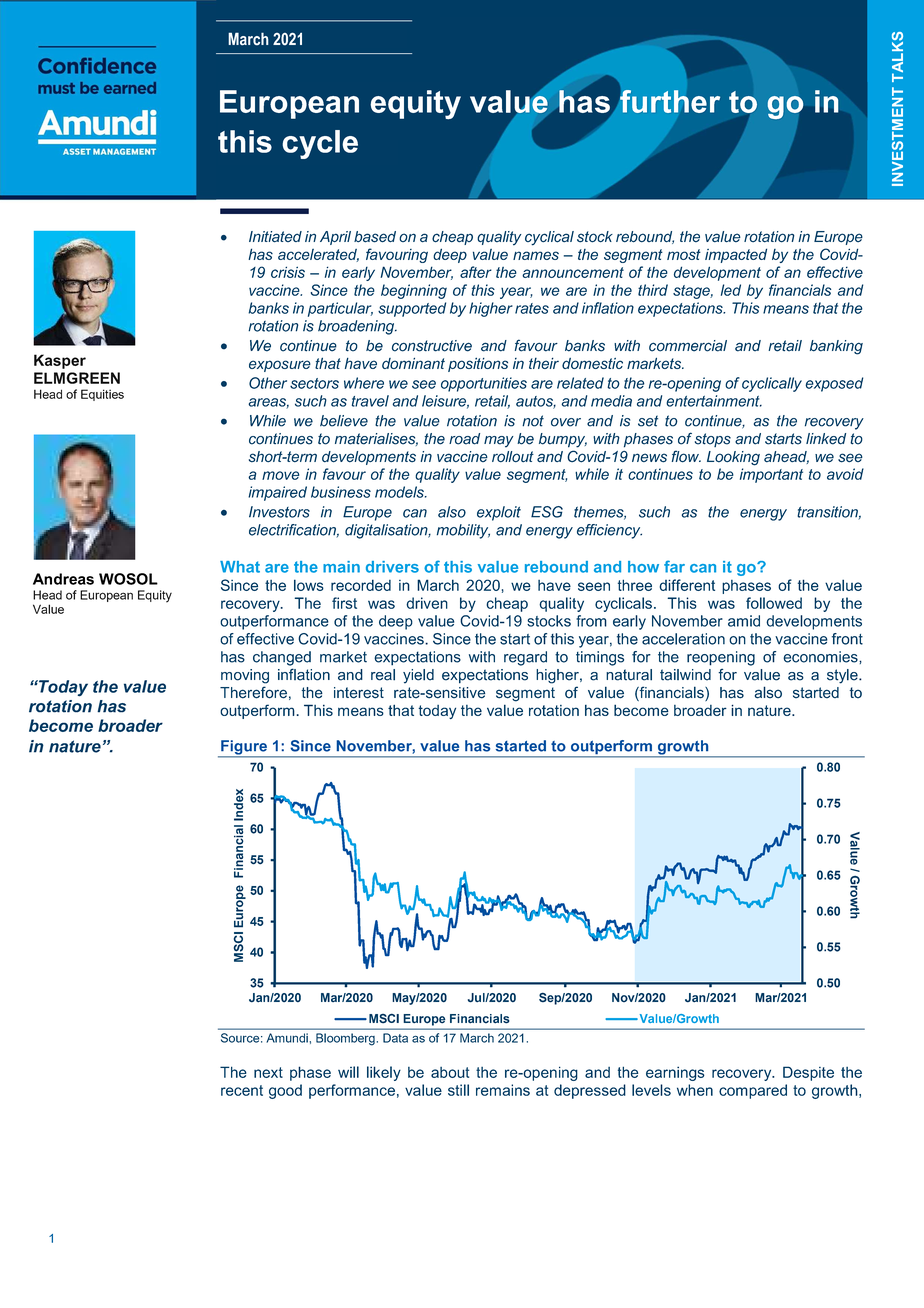 This document has height=1308, width=924. Describe the element at coordinates (275, 237) in the document. I see `Initiated` at that location.
